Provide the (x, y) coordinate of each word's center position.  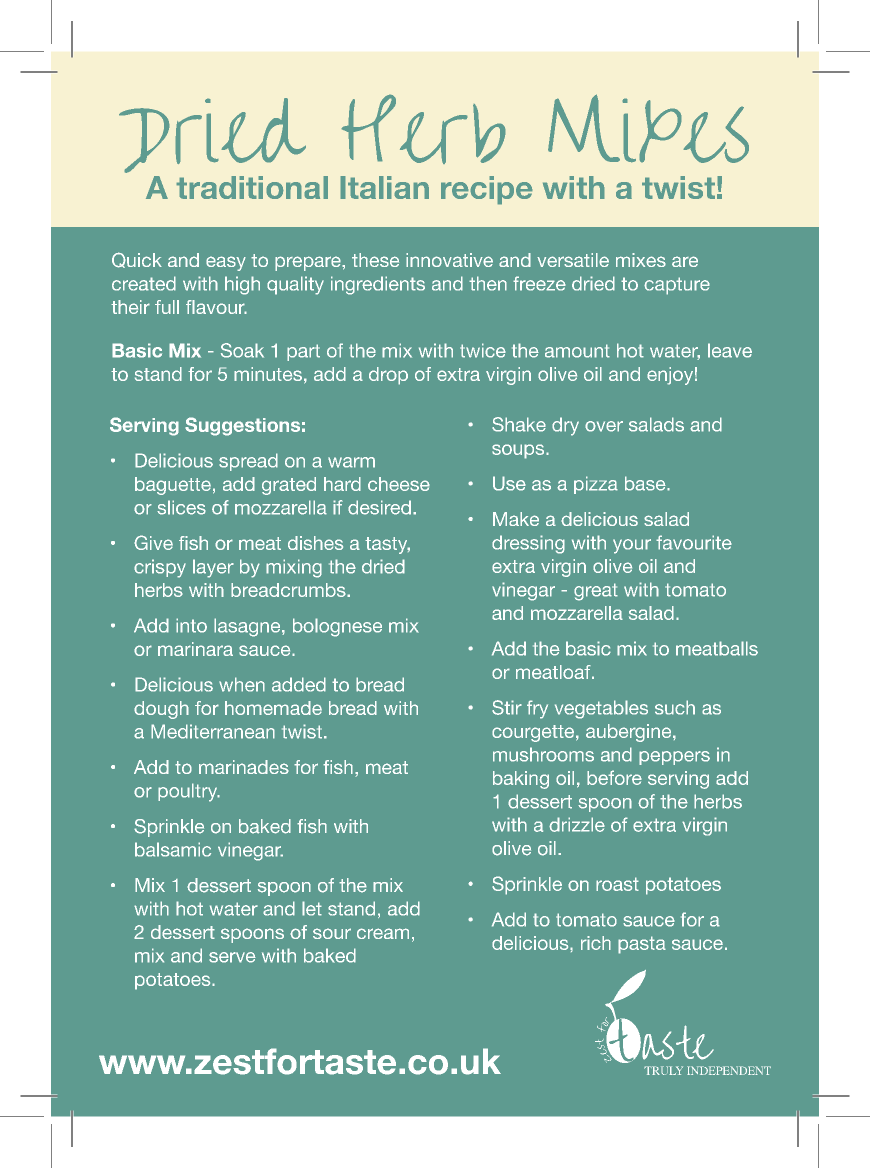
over (604, 426)
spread (248, 462)
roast (617, 884)
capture (677, 286)
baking (521, 780)
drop (388, 376)
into (191, 625)
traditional (252, 187)
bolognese (337, 627)
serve (232, 957)
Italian (384, 187)
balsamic (173, 849)
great (596, 592)
